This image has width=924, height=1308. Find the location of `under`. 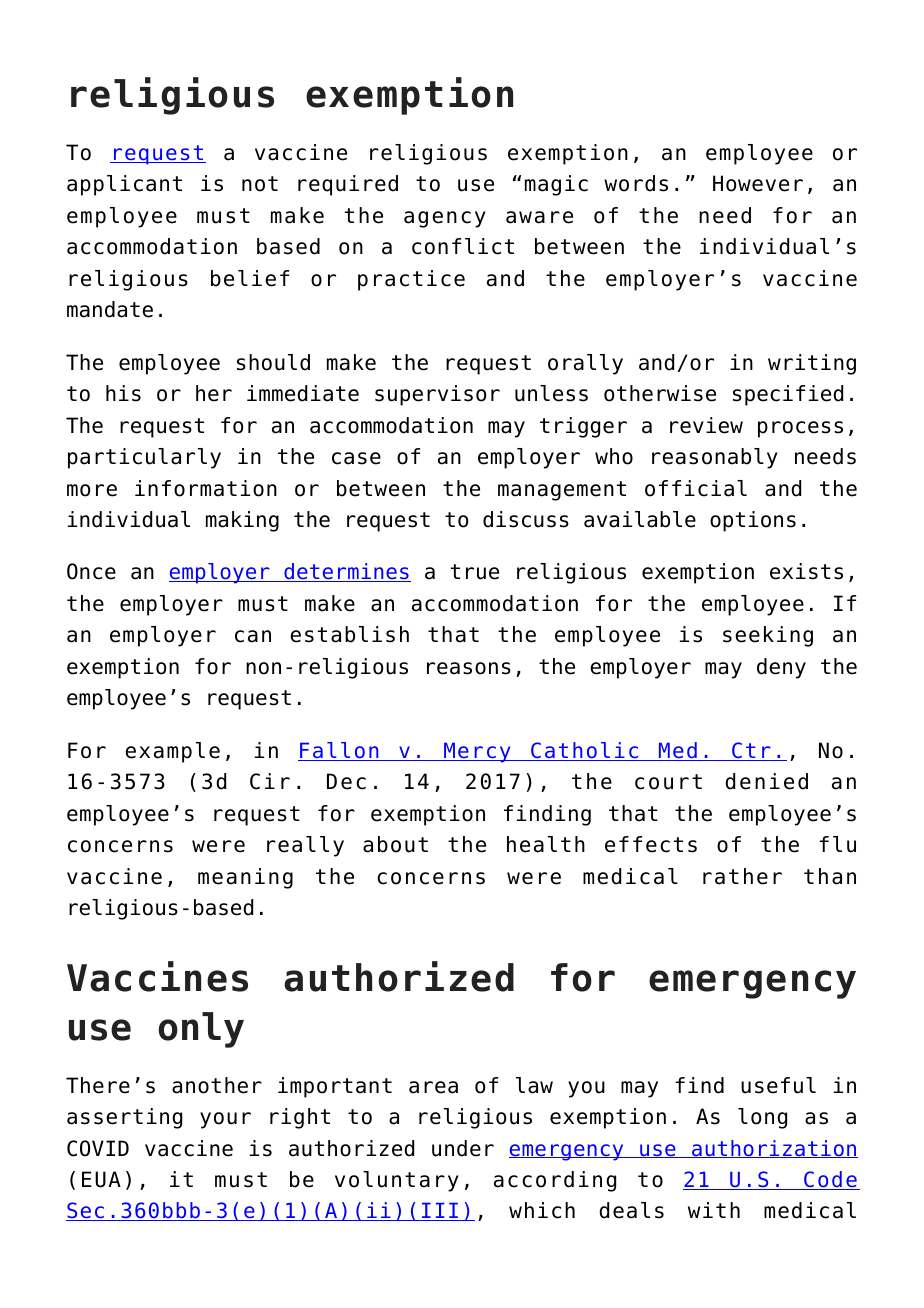

under is located at coordinates (463, 1148).
